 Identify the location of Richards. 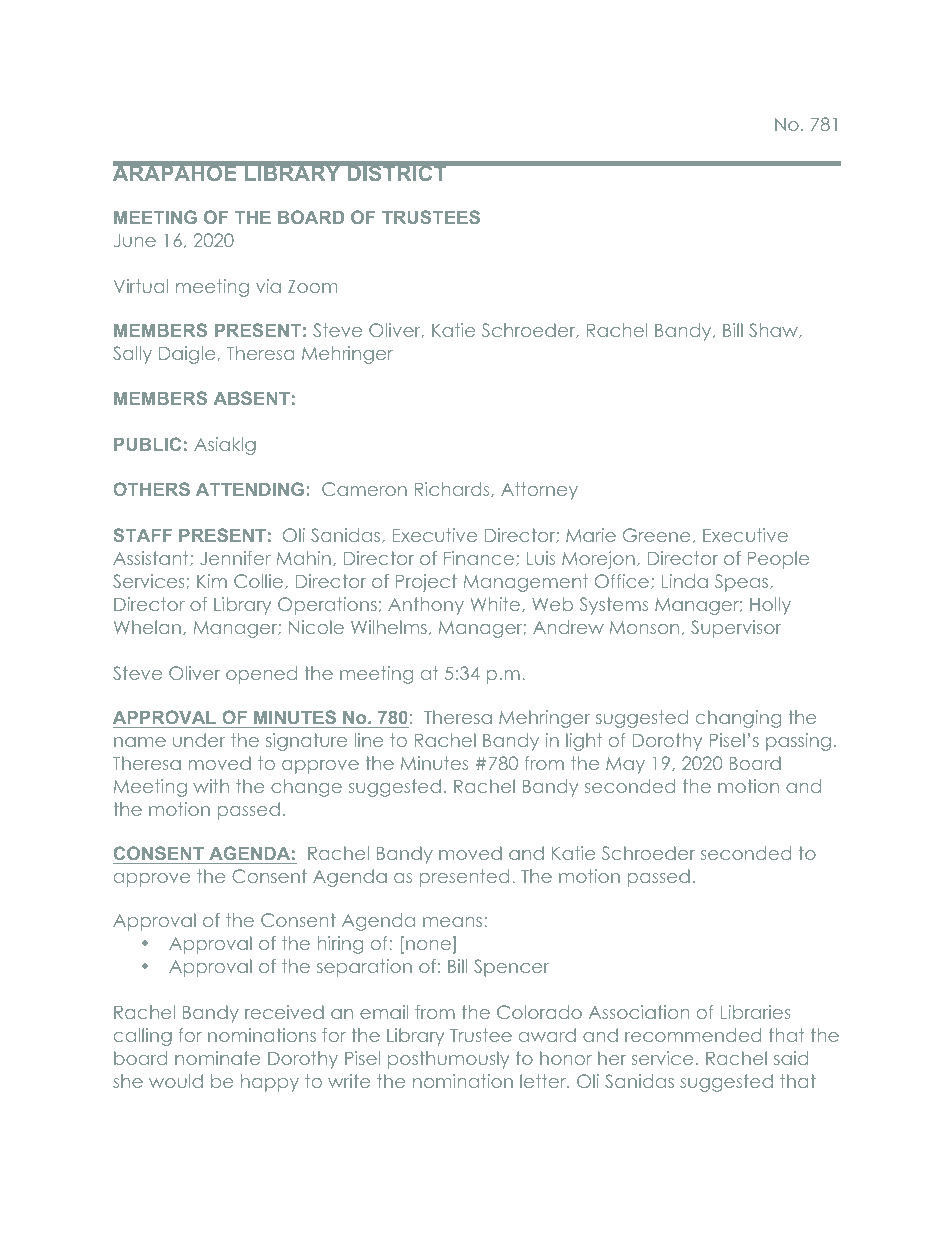
(453, 489).
